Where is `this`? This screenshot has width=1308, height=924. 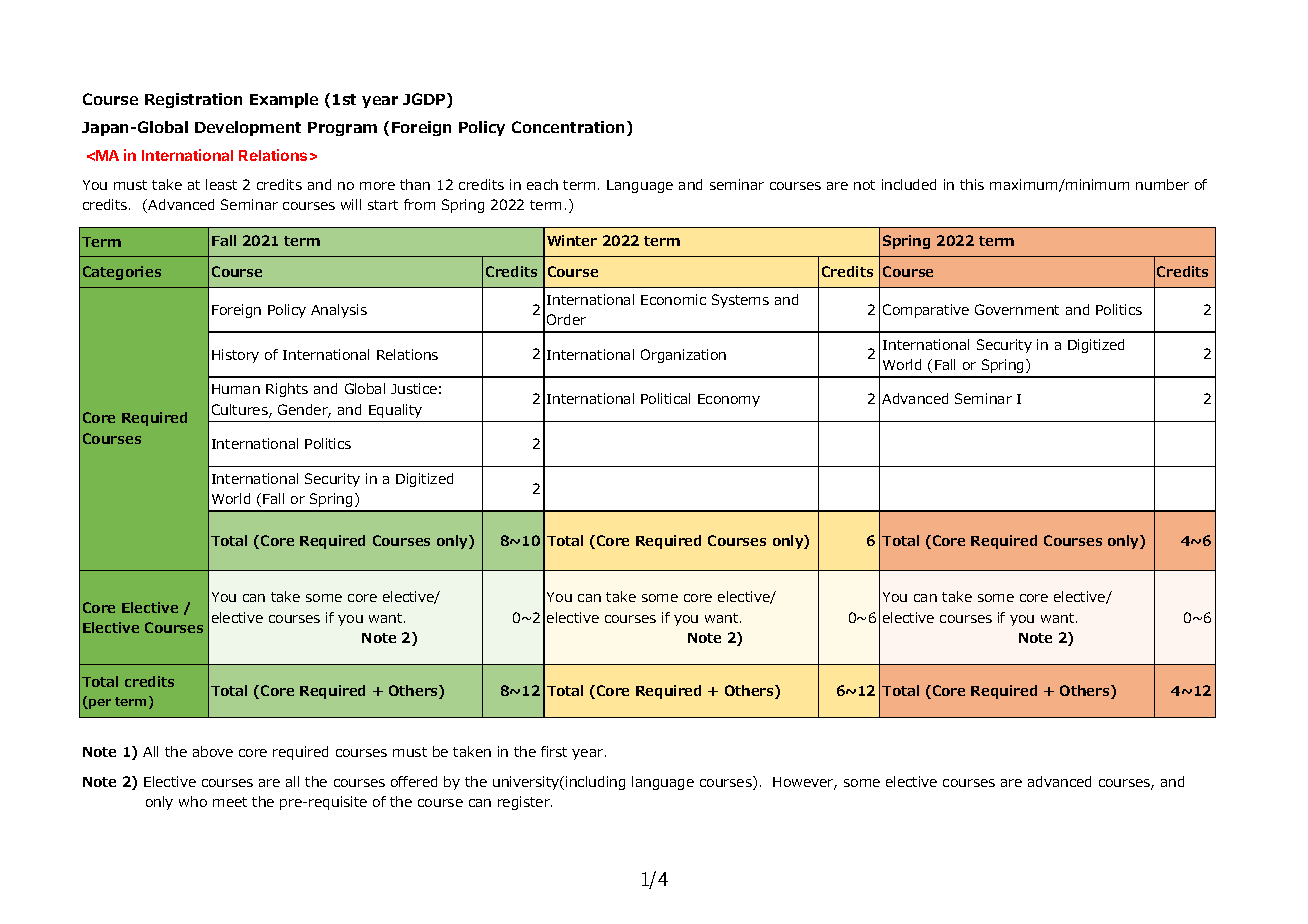
this is located at coordinates (972, 184).
